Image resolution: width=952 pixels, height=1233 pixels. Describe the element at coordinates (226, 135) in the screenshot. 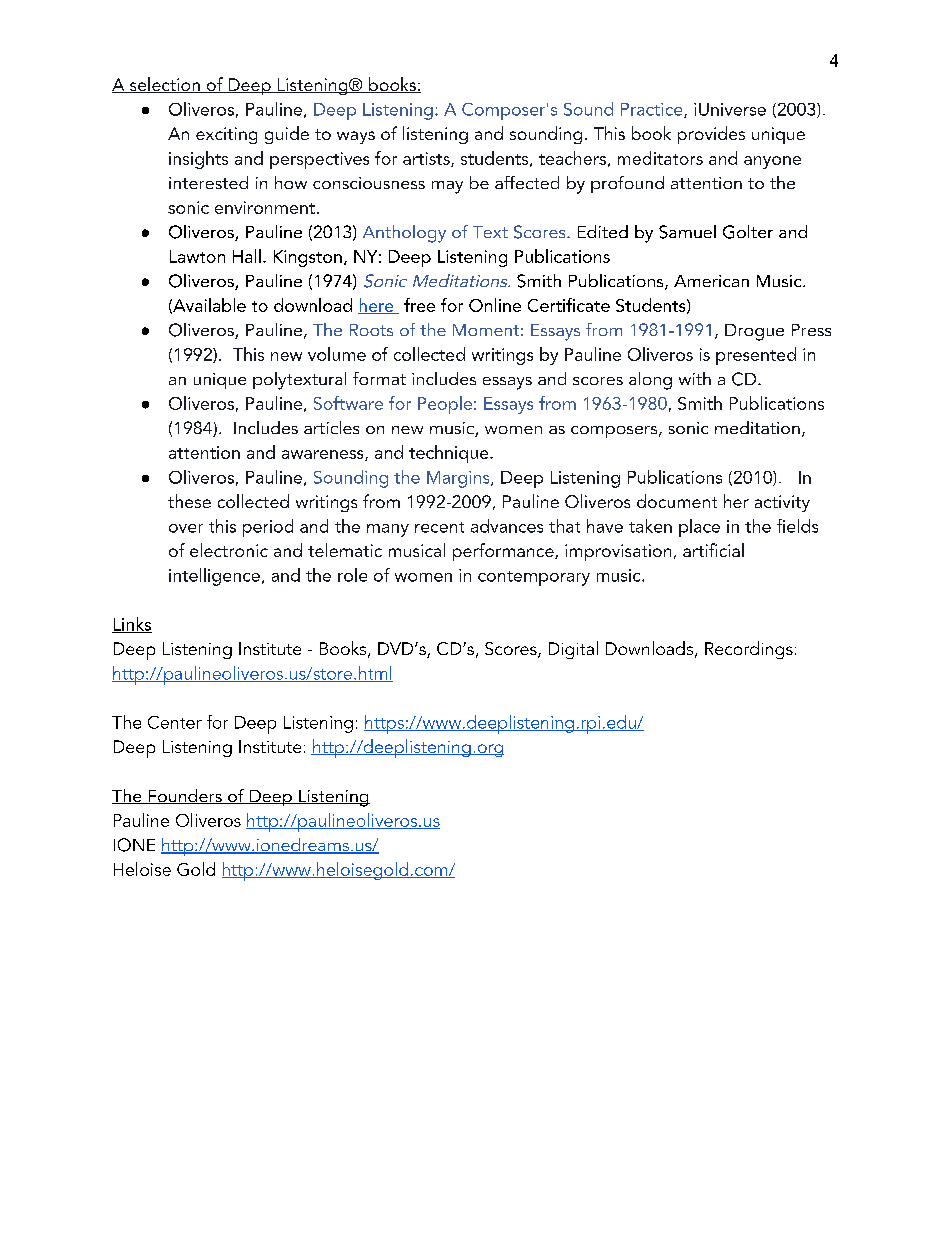

I see `exciting` at that location.
